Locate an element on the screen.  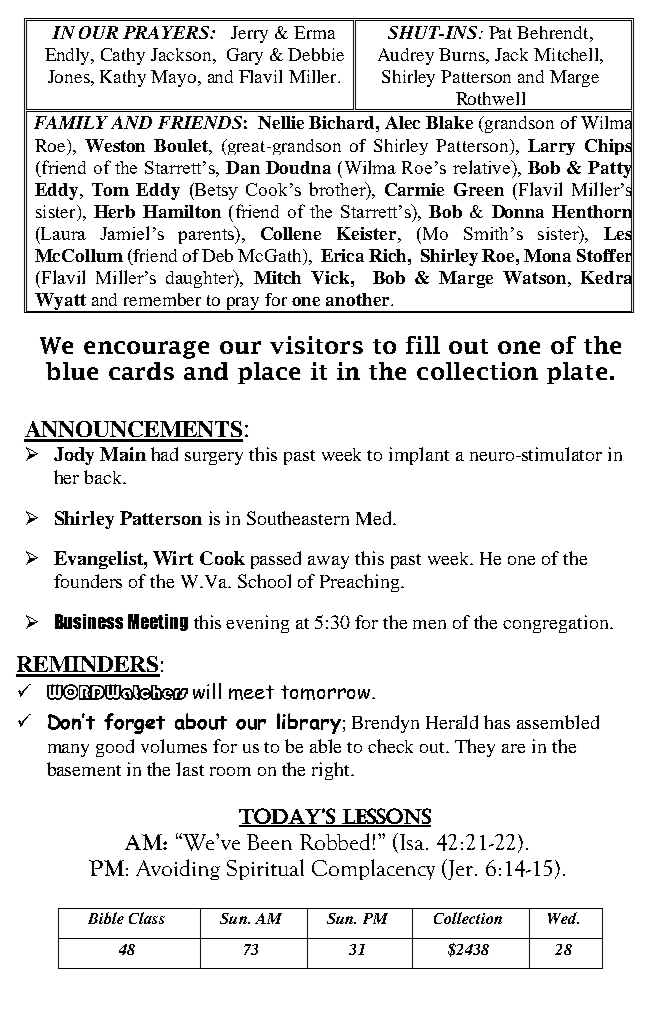
assembled is located at coordinates (558, 722).
